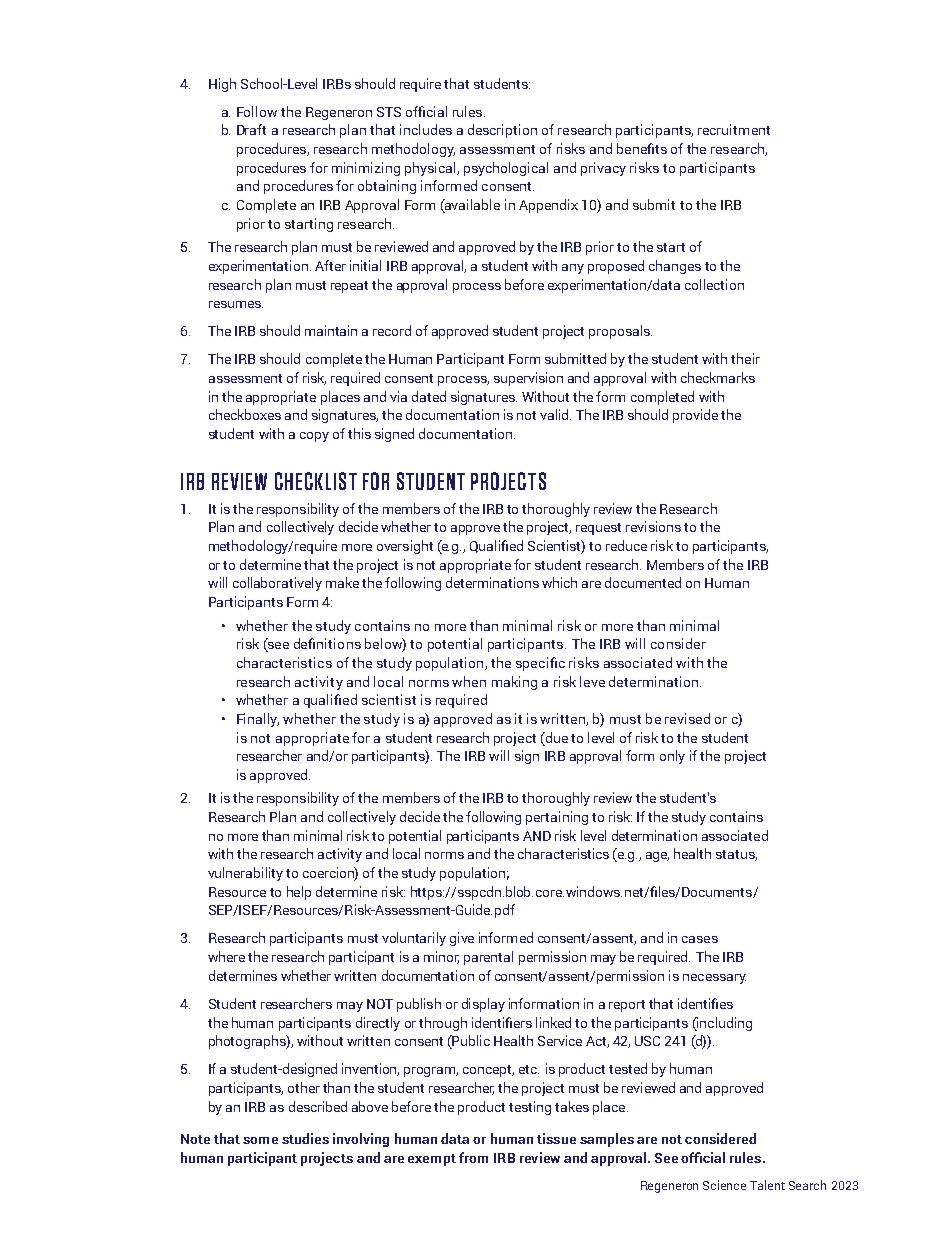  What do you see at coordinates (473, 1157) in the page?
I see `from` at bounding box center [473, 1157].
